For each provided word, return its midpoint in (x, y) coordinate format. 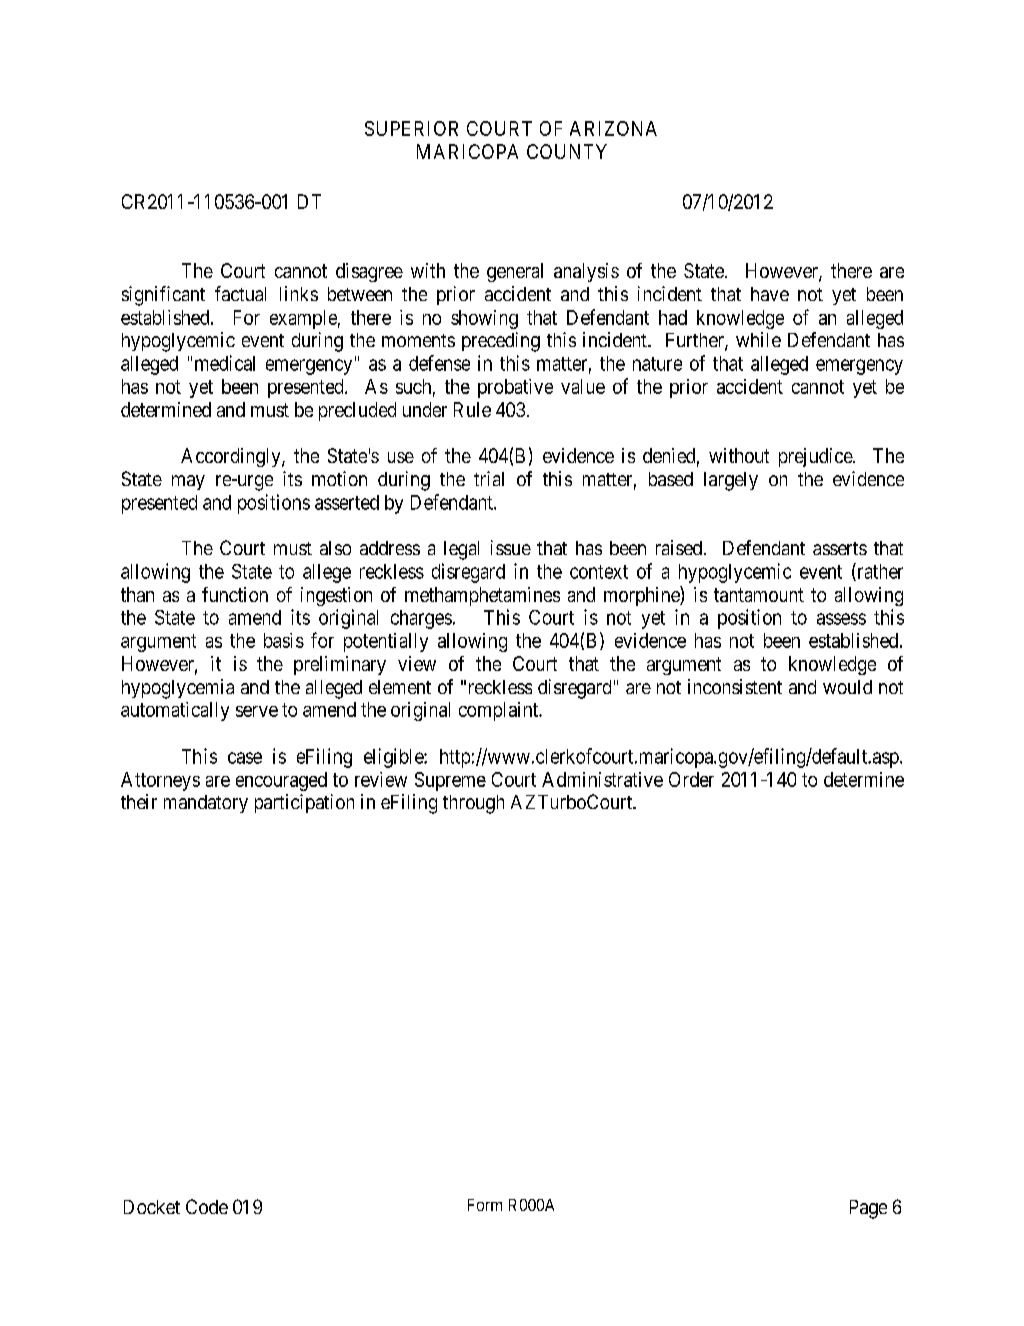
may (188, 482)
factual (240, 293)
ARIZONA (613, 128)
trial (489, 478)
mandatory (206, 804)
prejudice (816, 457)
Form (485, 1205)
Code (207, 1206)
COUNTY (567, 151)
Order (691, 779)
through (473, 804)
